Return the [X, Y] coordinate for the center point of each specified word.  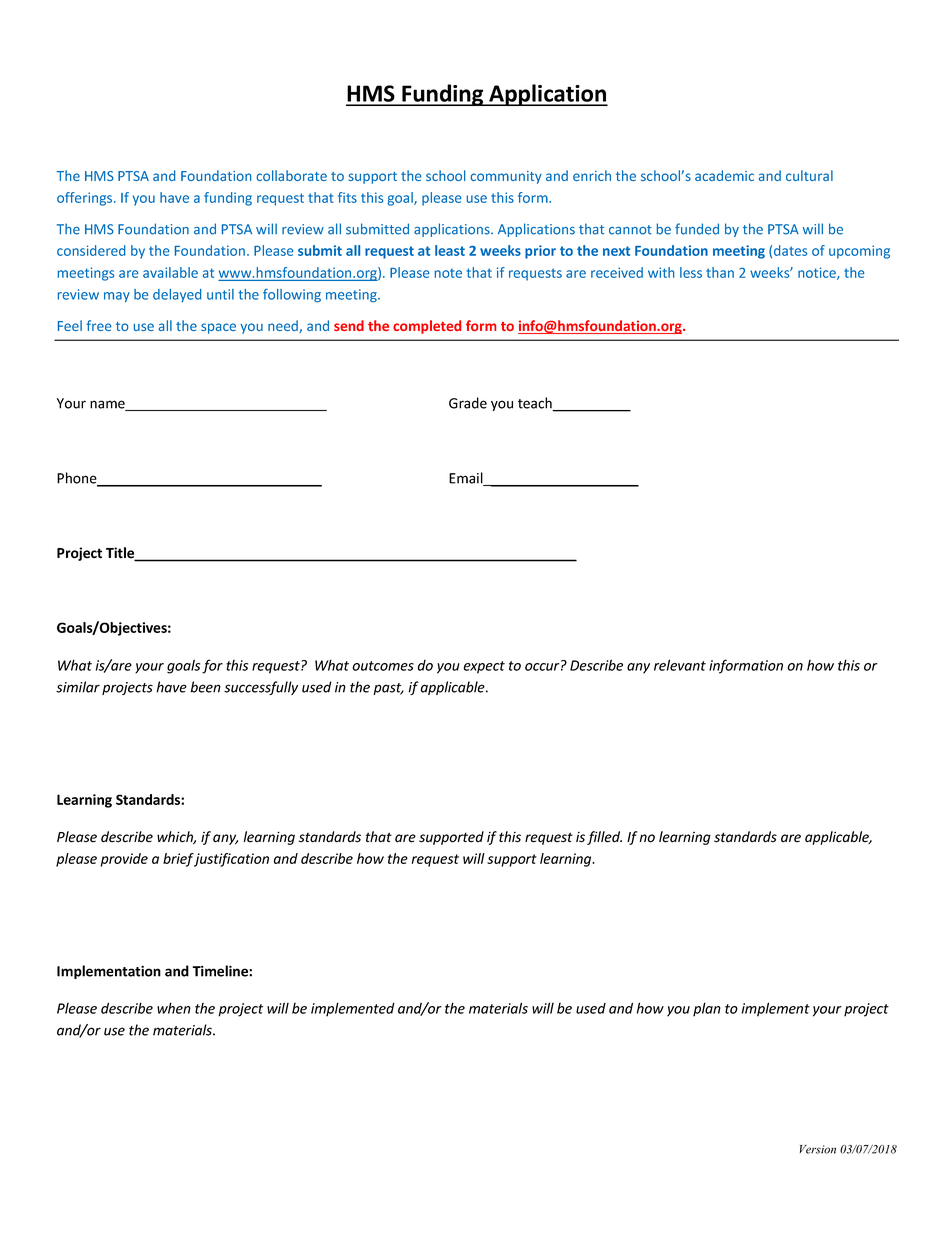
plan [707, 1009]
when [174, 1008]
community [506, 177]
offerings [86, 199]
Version [818, 1149]
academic [724, 175]
